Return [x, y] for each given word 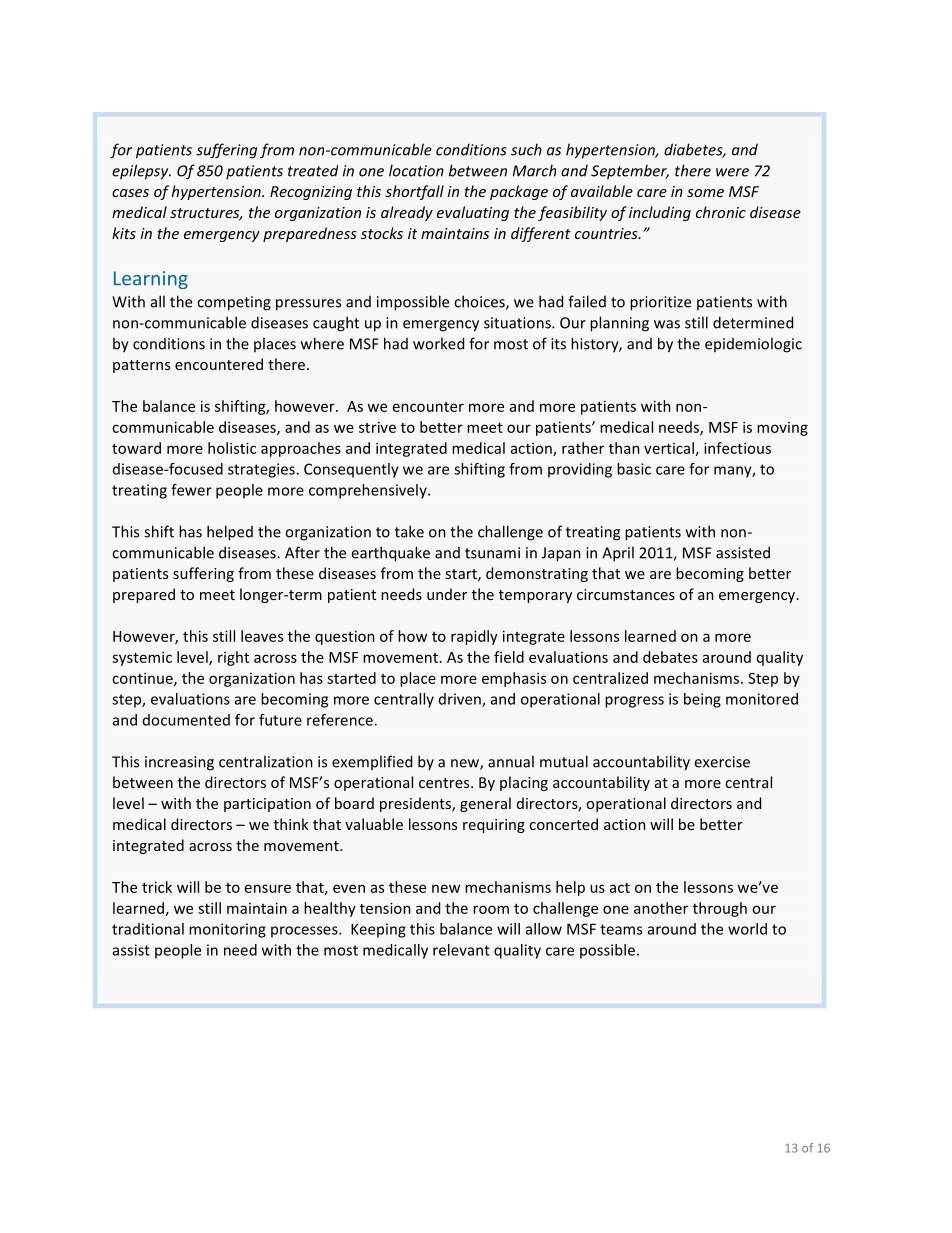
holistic [232, 448]
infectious [737, 448]
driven [461, 700]
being [702, 700]
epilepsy [141, 172]
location [416, 170]
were [732, 172]
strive [377, 427]
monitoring [227, 930]
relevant [461, 950]
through [720, 909]
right [233, 658]
